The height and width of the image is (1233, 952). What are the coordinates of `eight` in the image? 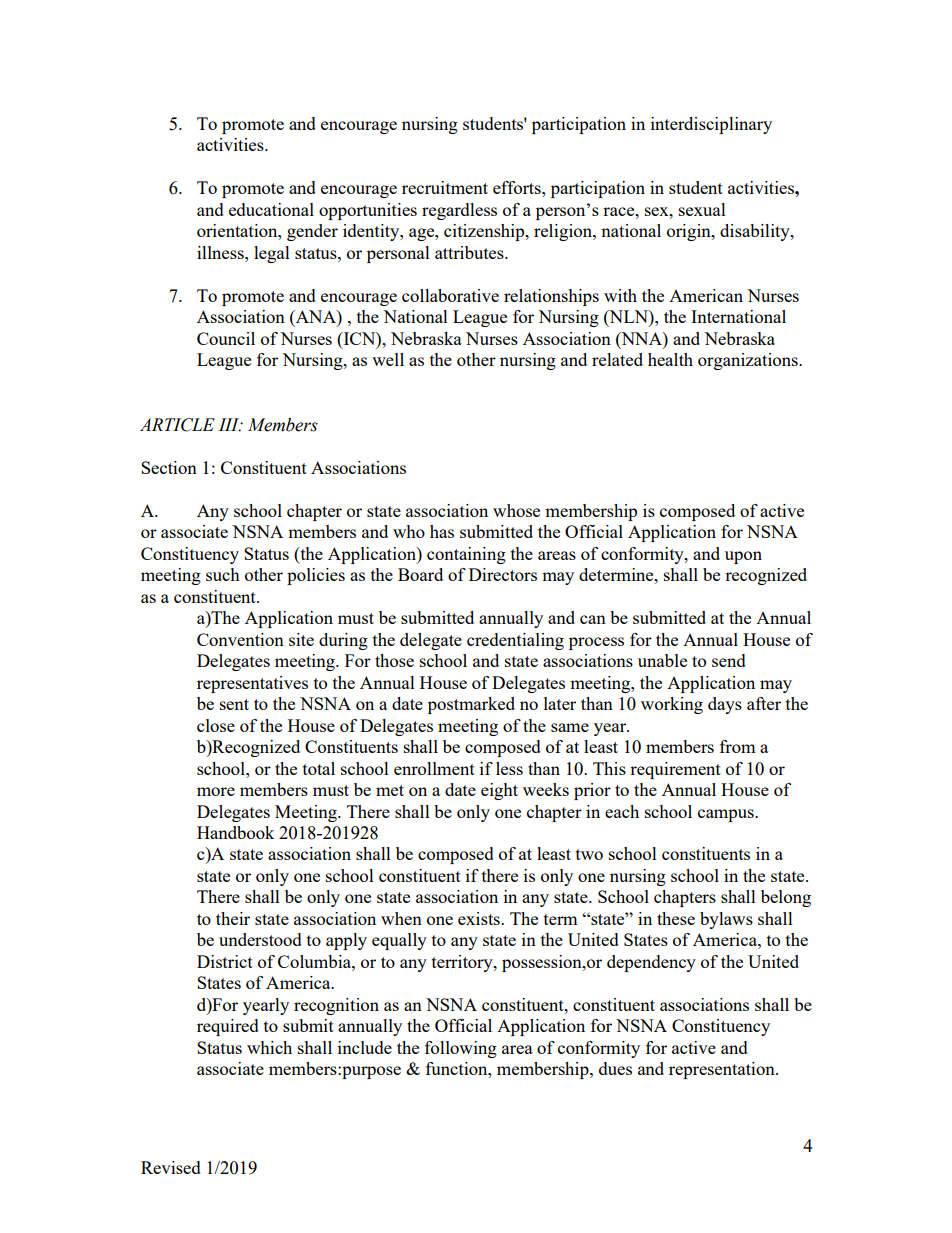 It's located at (499, 791).
